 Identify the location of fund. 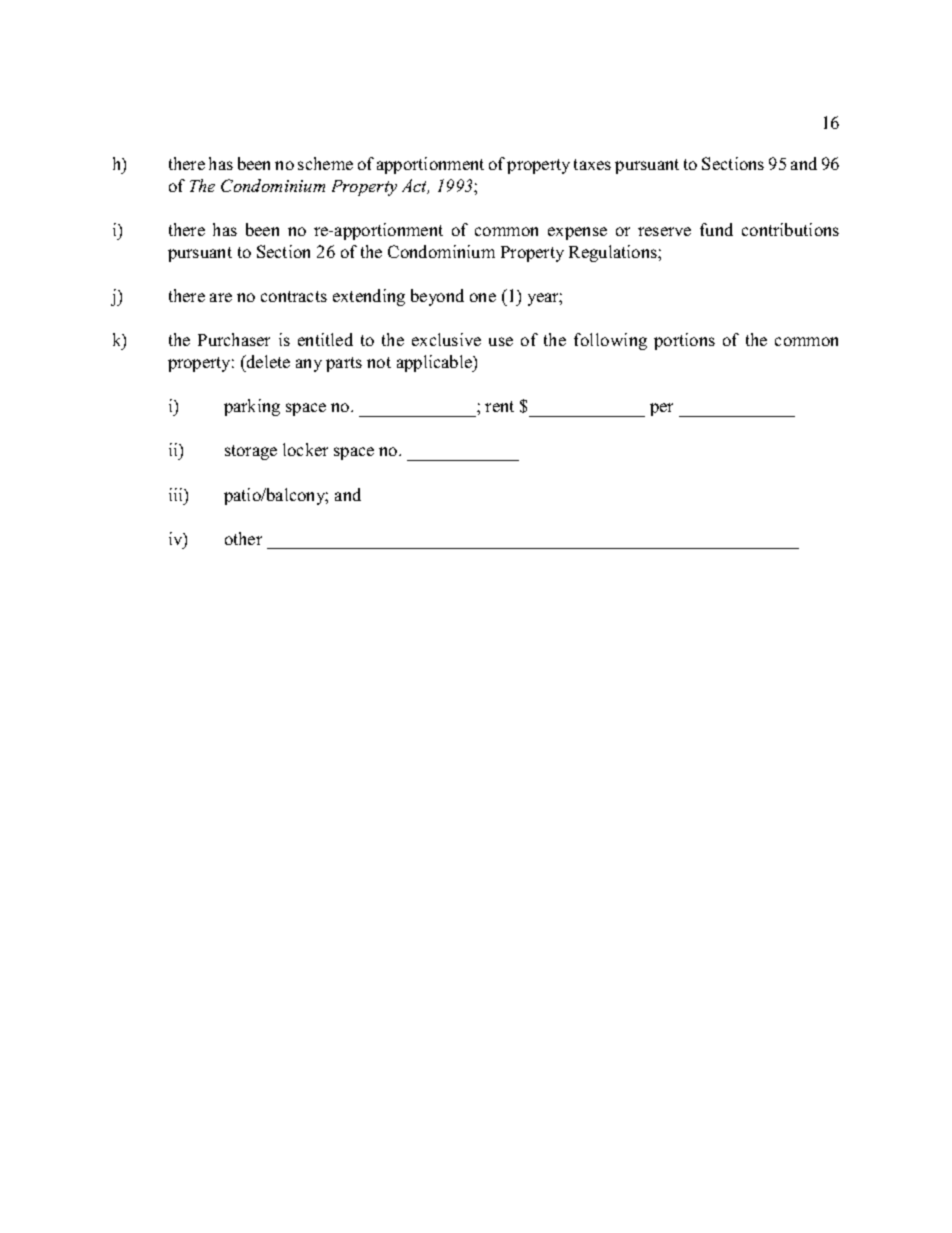
(716, 229).
